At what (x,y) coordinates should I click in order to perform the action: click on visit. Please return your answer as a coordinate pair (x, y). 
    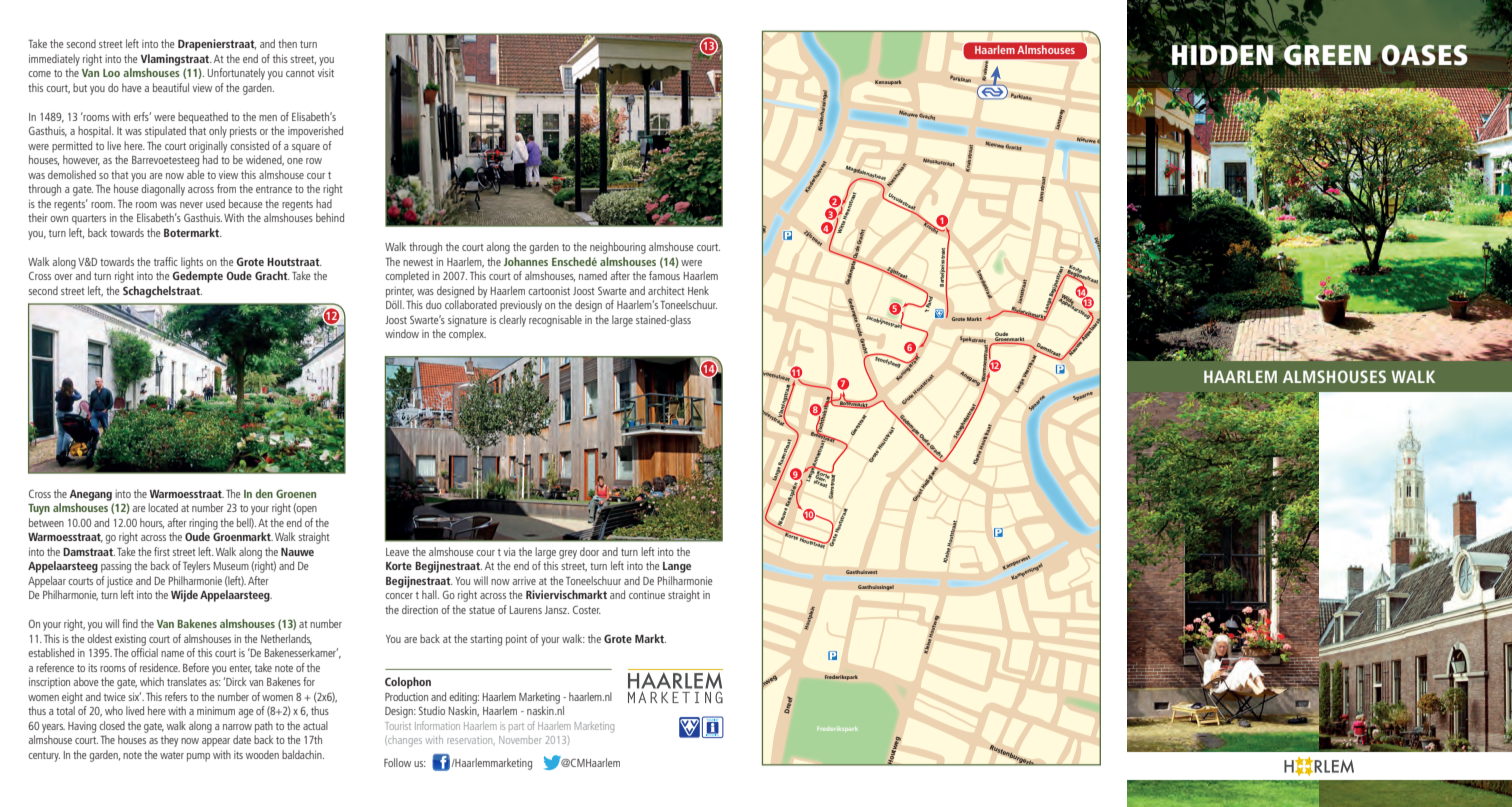
    Looking at the image, I should click on (326, 73).
